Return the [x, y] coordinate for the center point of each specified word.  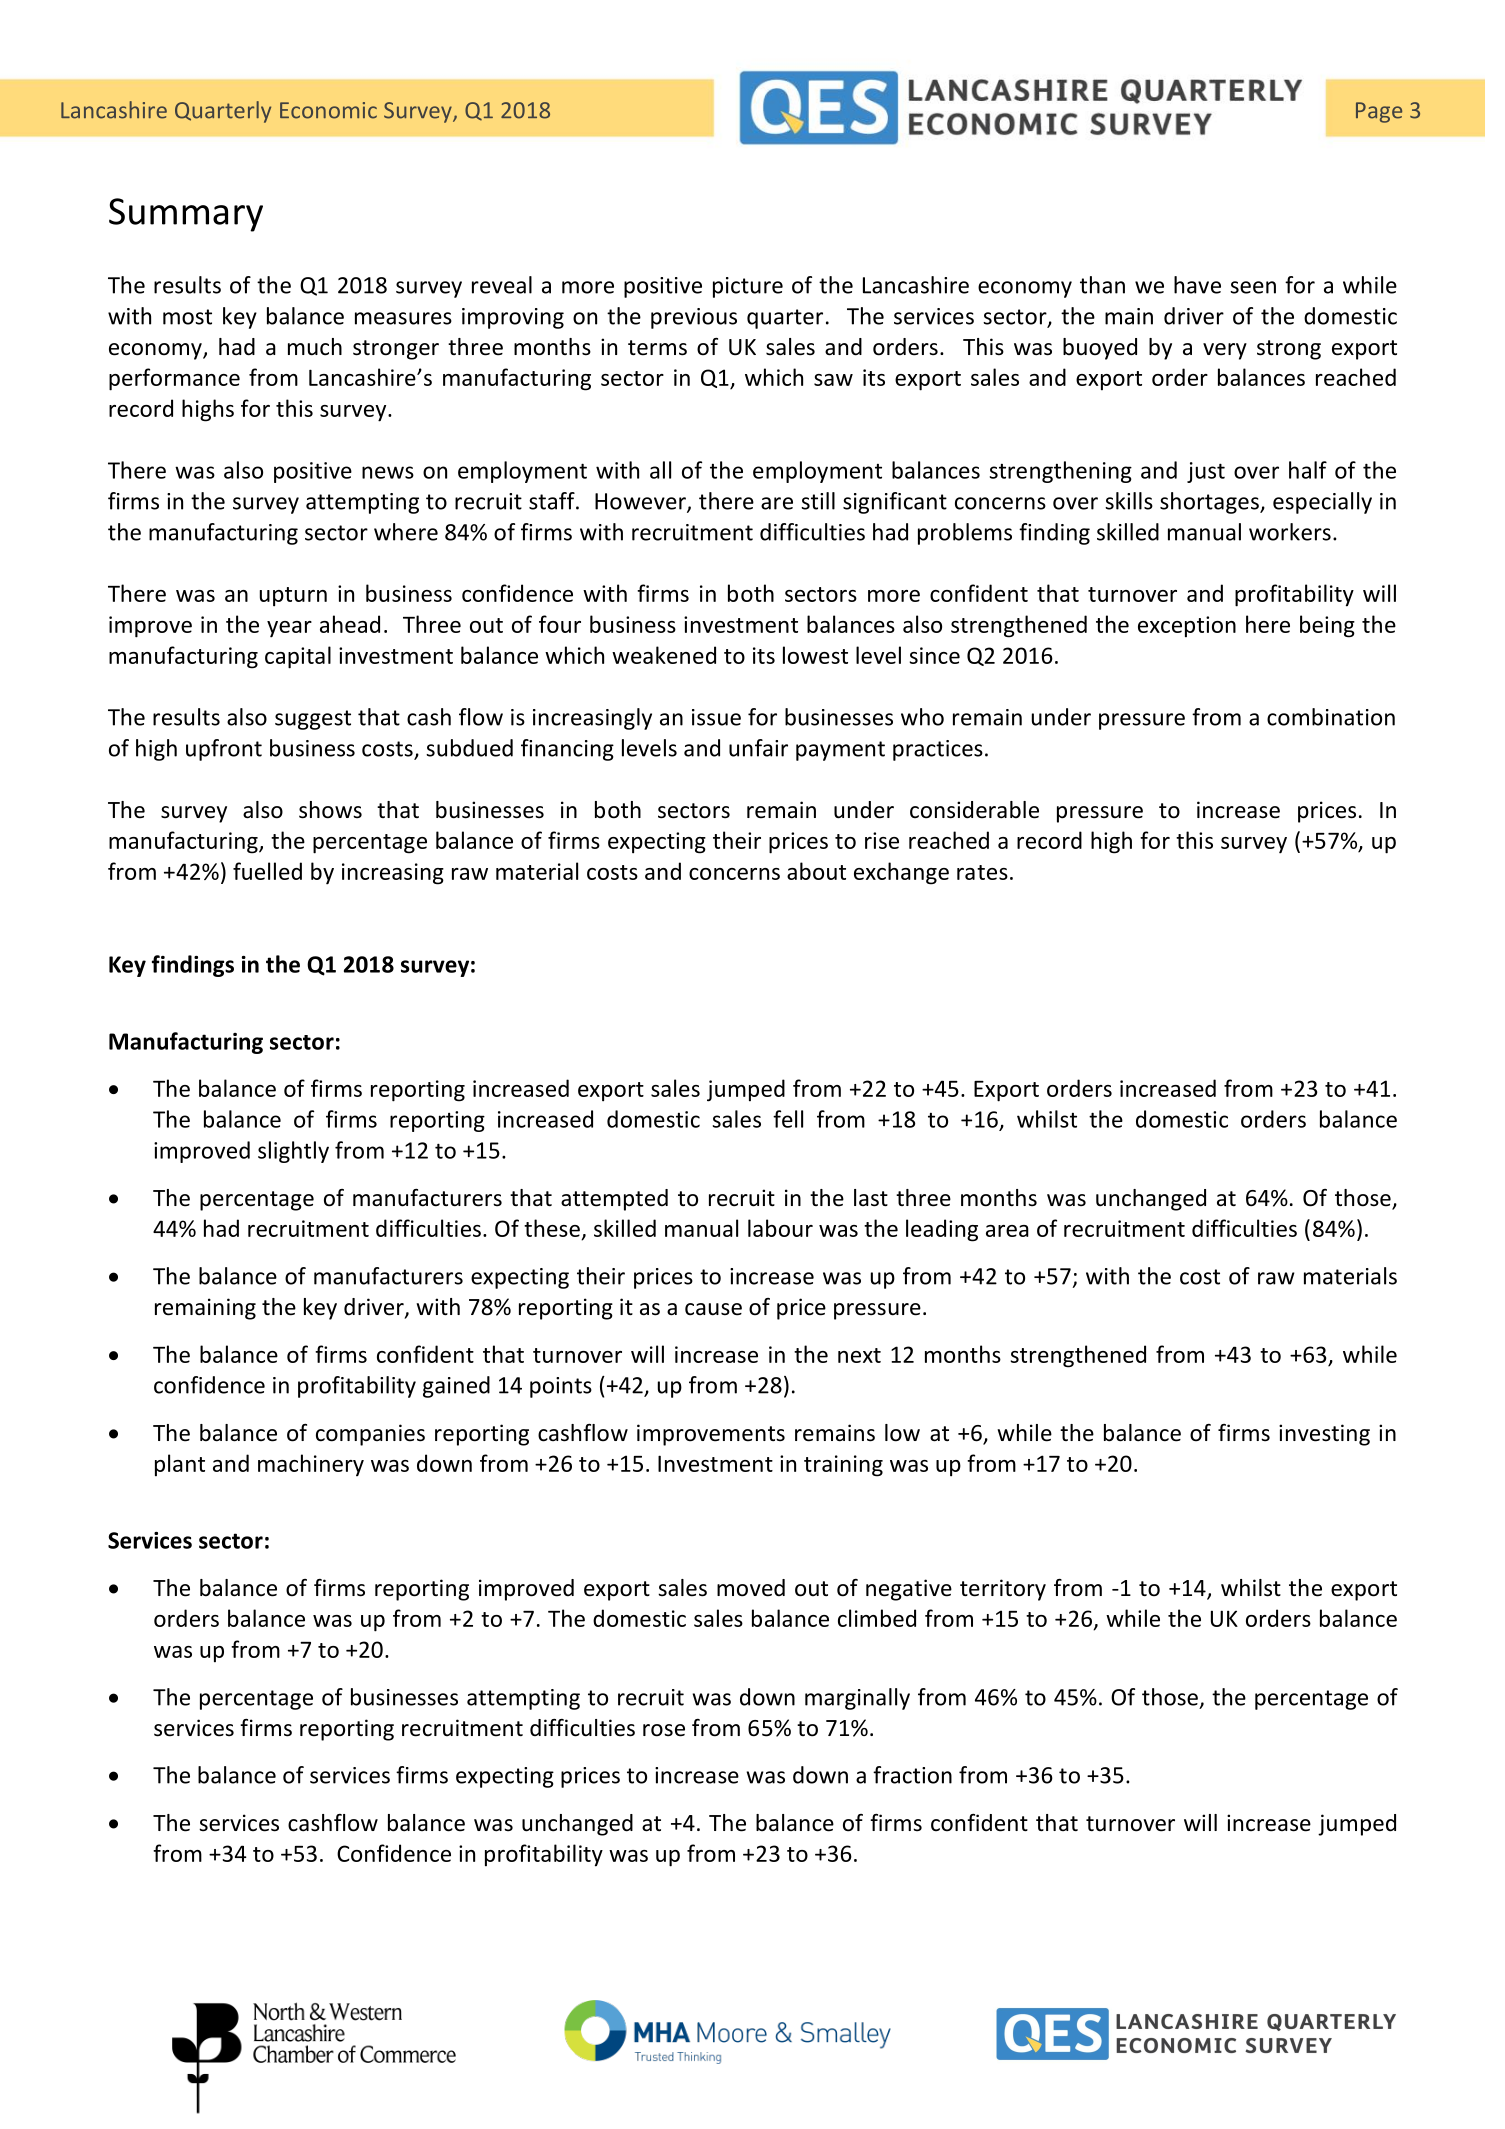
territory [1003, 1590]
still [818, 501]
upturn [293, 597]
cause [713, 1309]
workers [1290, 532]
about [816, 871]
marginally [857, 1699]
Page [1379, 112]
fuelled [267, 871]
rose [664, 1730]
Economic [328, 110]
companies [370, 1435]
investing [1324, 1435]
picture [748, 287]
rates [982, 872]
